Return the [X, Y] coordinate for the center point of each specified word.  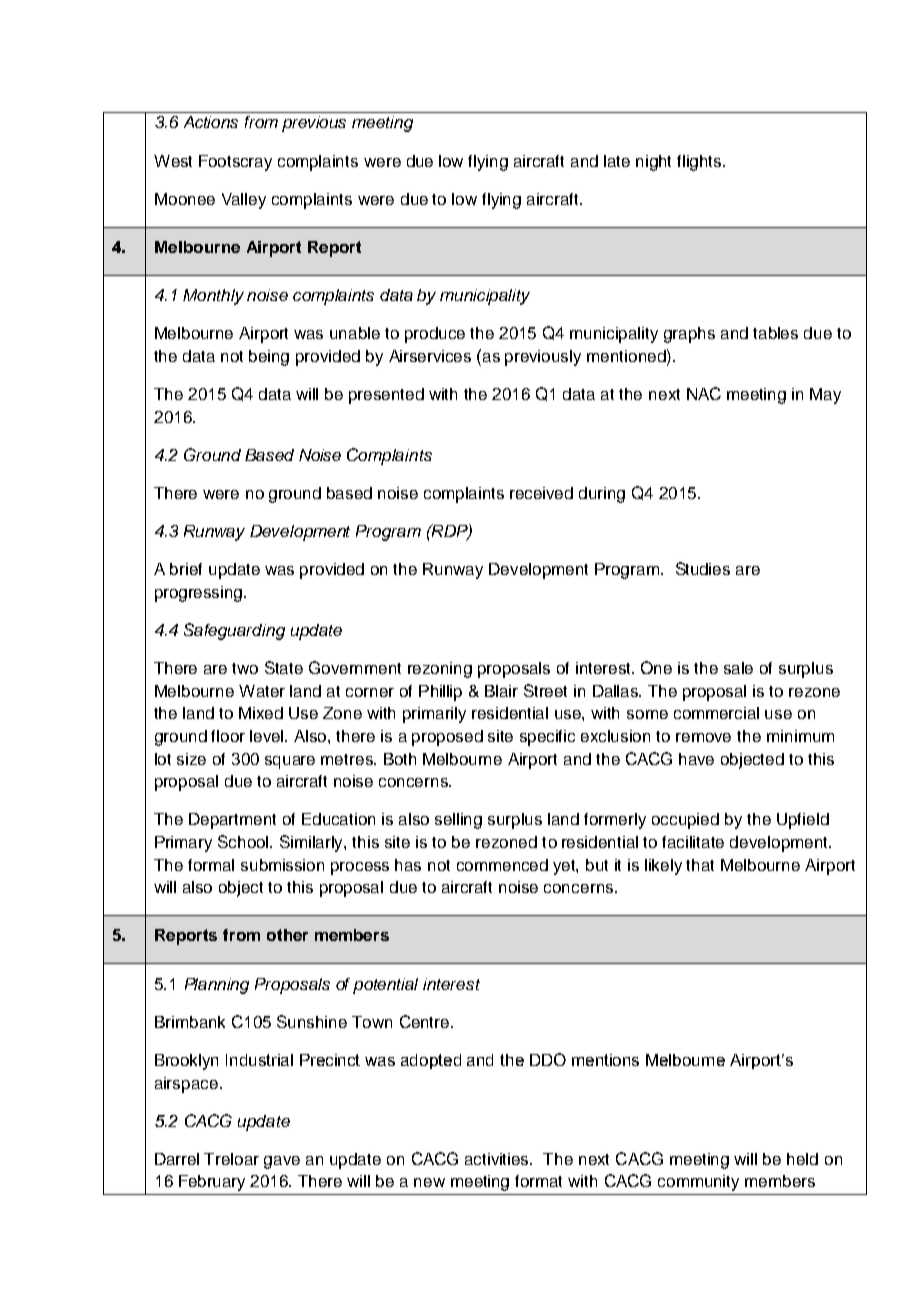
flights [700, 163]
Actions [211, 122]
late [617, 161]
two [245, 668]
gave [282, 1162]
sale [738, 668]
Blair [501, 691]
